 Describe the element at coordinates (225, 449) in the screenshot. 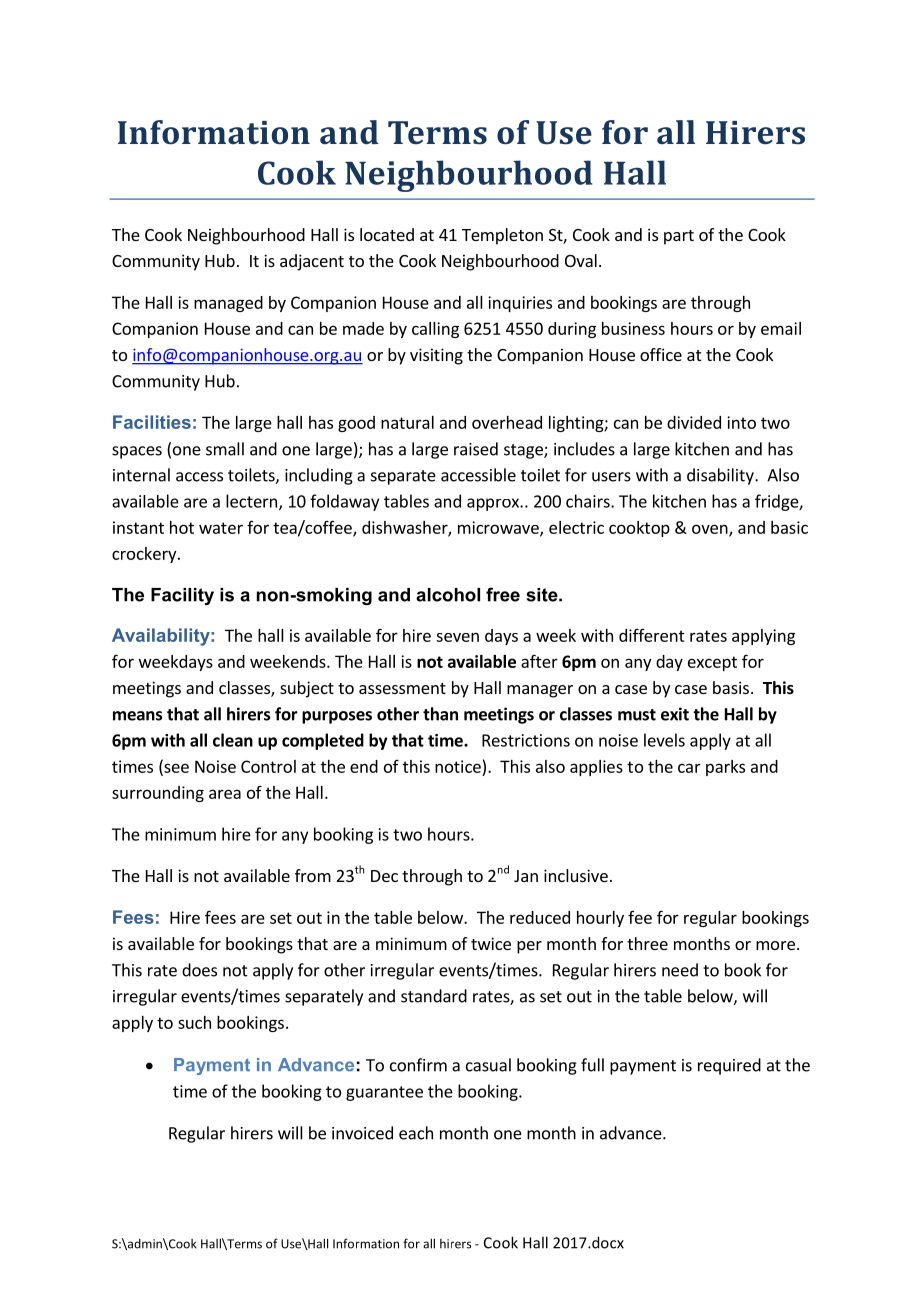

I see `small` at that location.
